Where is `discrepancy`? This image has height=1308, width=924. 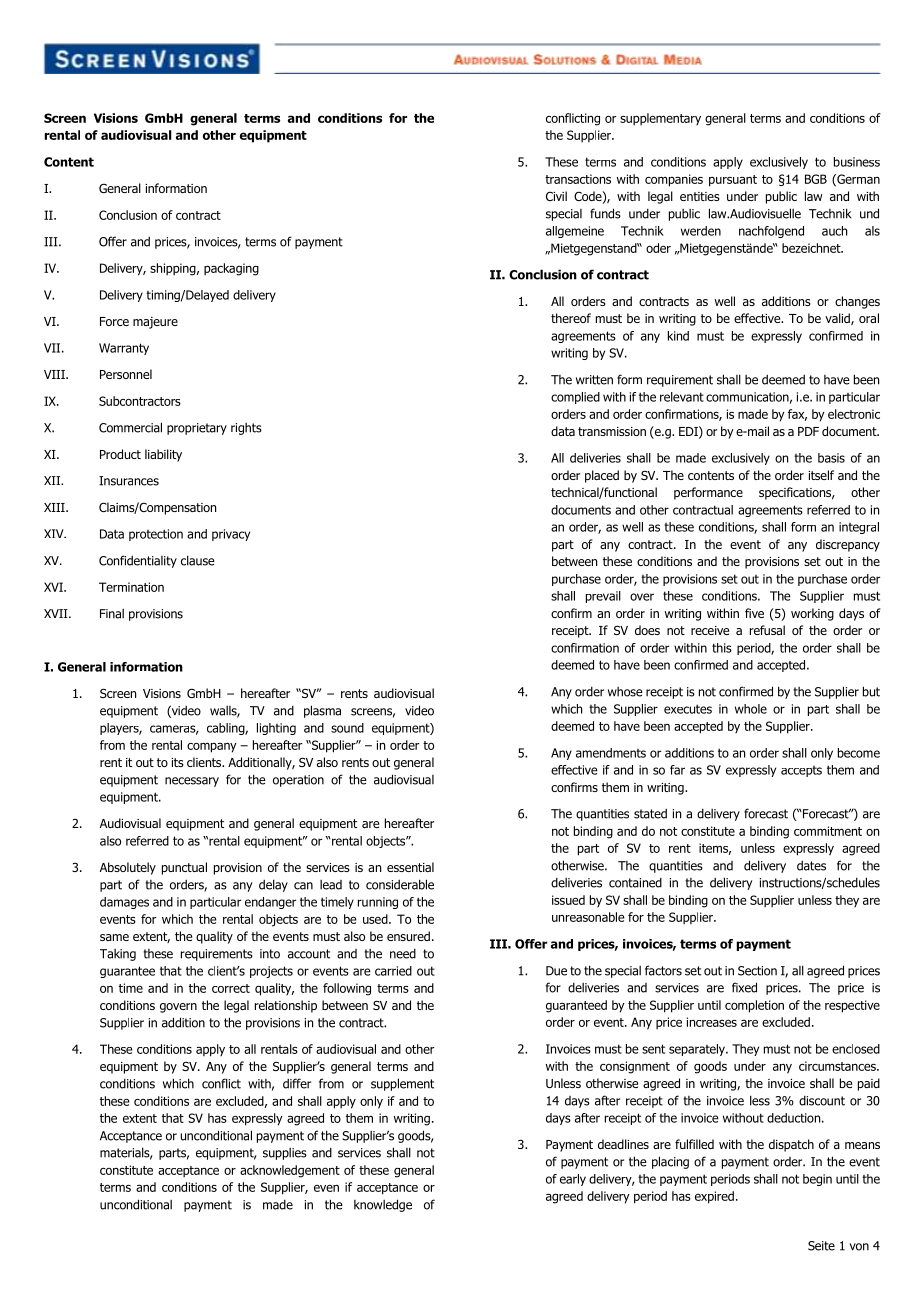 discrepancy is located at coordinates (848, 545).
